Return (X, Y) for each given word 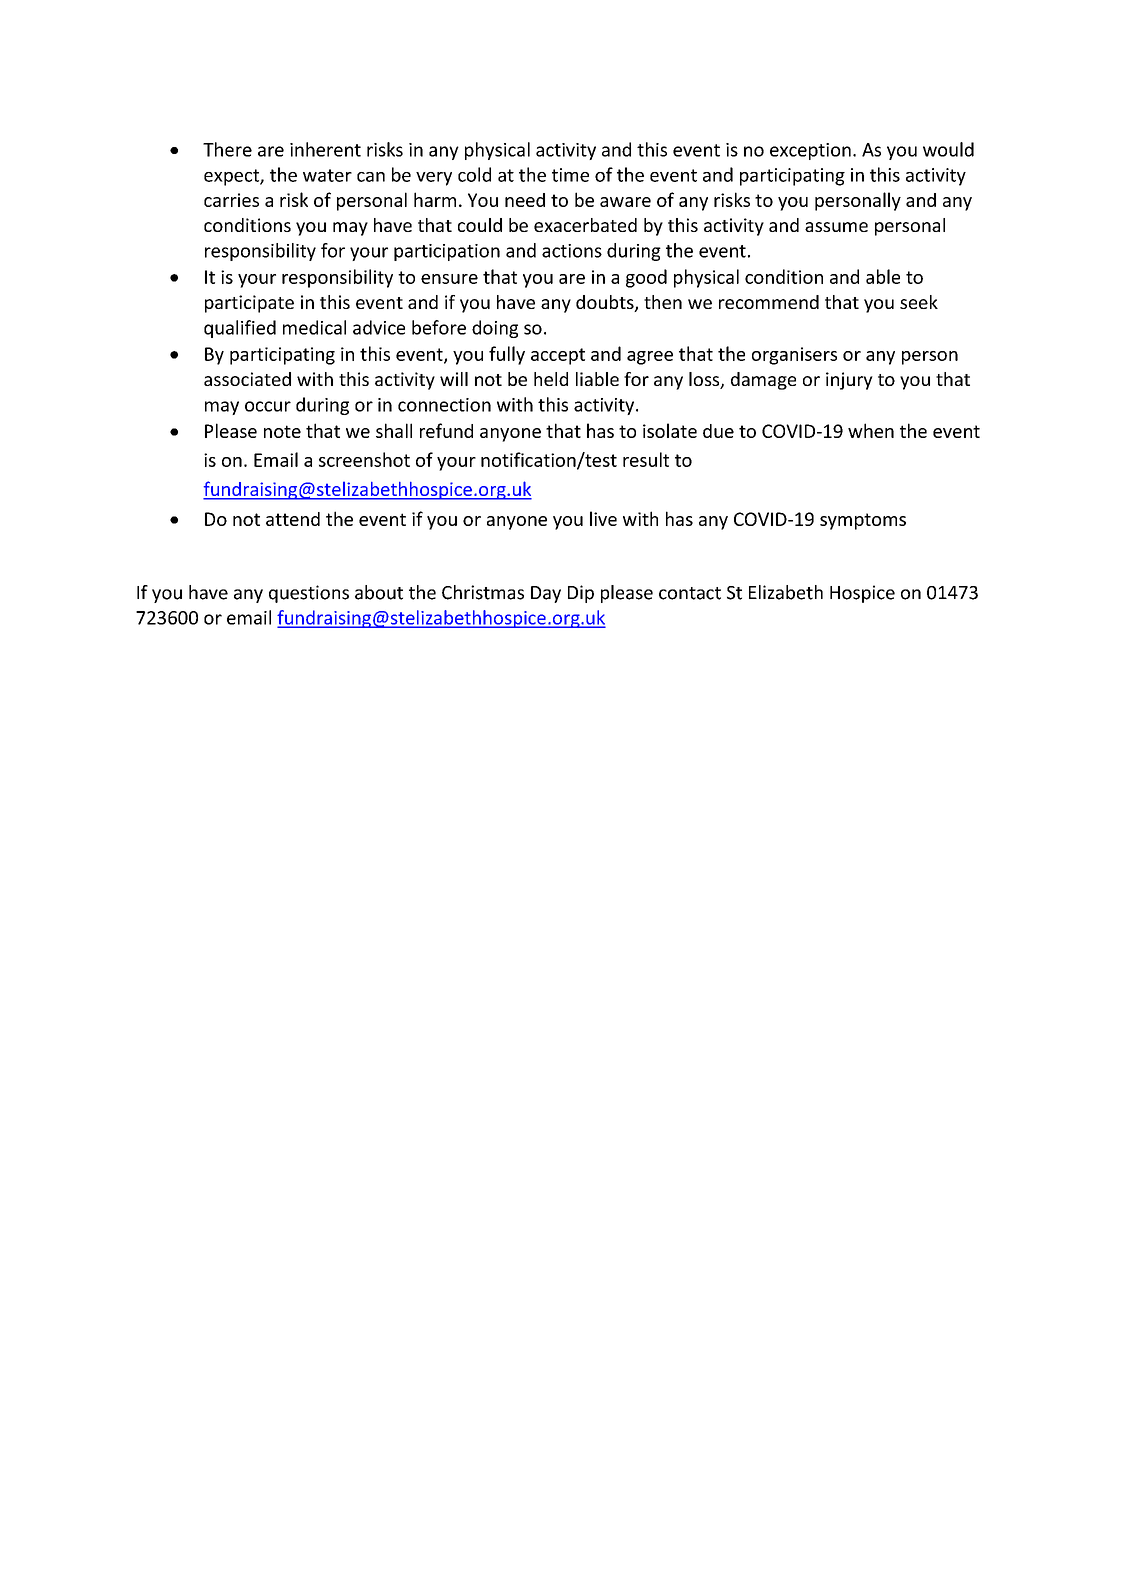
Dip (581, 594)
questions (309, 594)
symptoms (863, 521)
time (570, 175)
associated (247, 379)
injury (849, 381)
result (646, 459)
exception (810, 151)
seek (919, 302)
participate (249, 304)
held (551, 379)
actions (572, 251)
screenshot (364, 459)
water (327, 175)
